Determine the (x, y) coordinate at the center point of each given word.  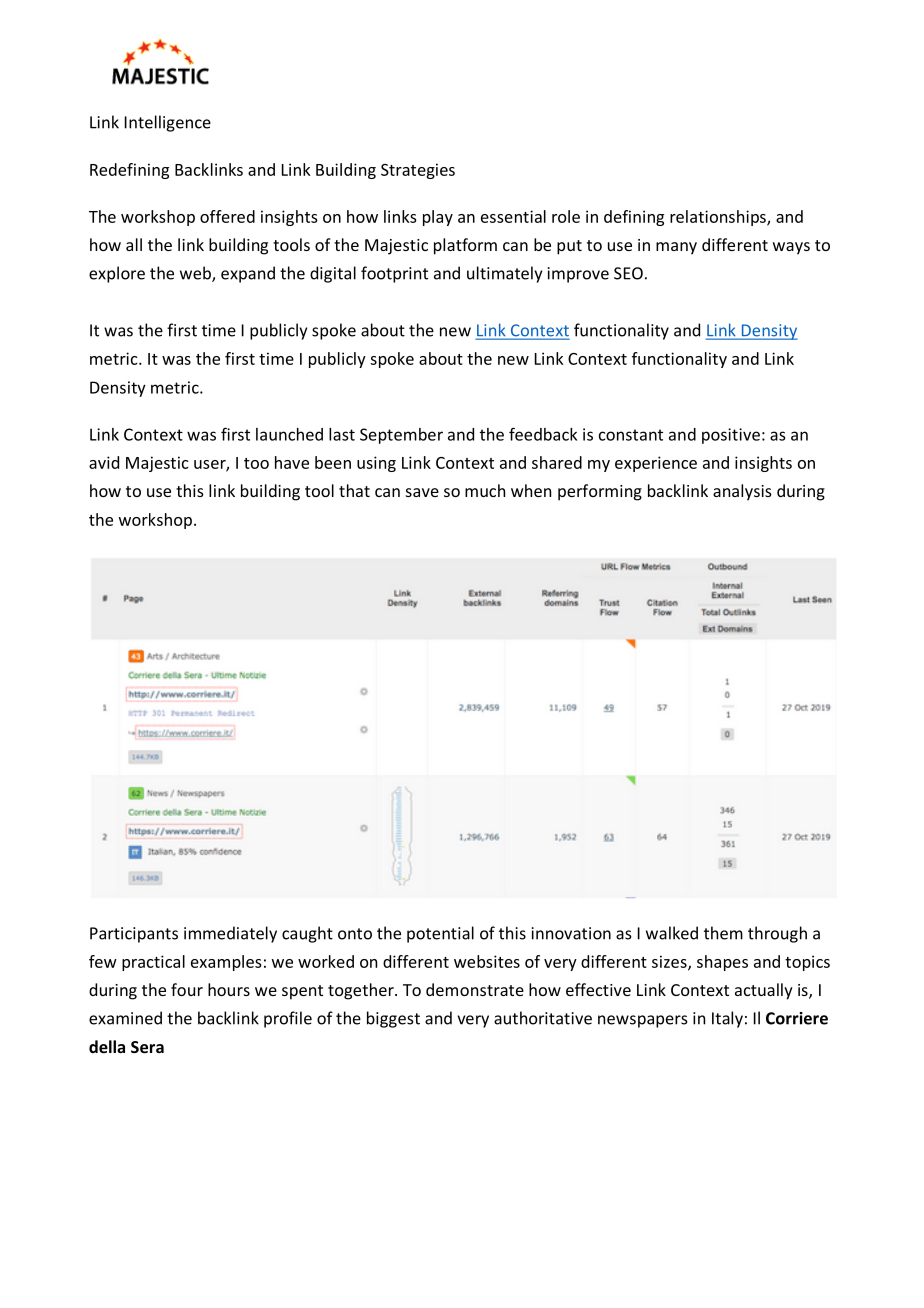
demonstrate (475, 989)
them (723, 933)
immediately (230, 934)
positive (731, 436)
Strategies (418, 171)
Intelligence (168, 123)
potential (440, 934)
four (187, 989)
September (401, 436)
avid (104, 462)
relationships (719, 218)
